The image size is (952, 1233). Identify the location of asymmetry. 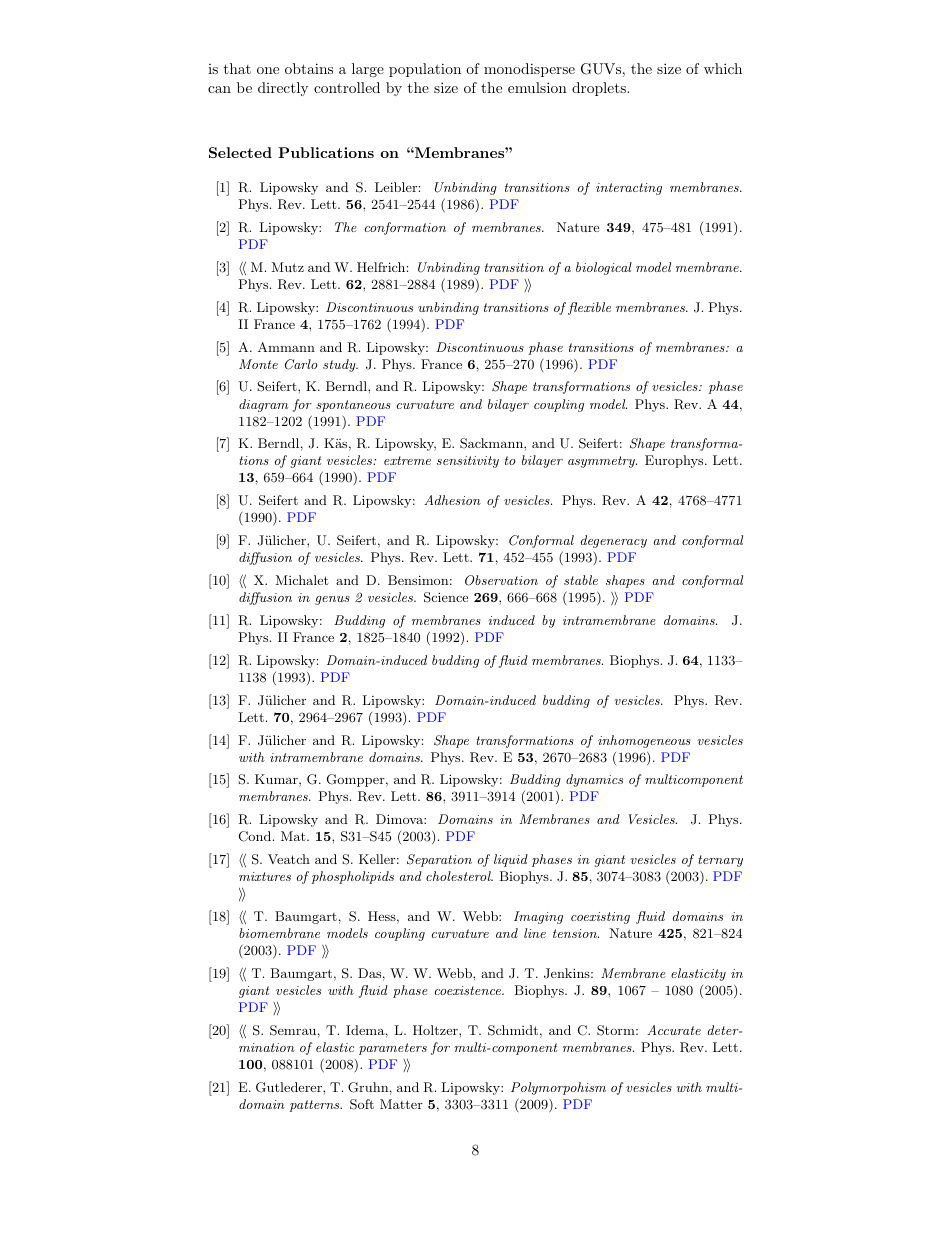
(602, 462).
